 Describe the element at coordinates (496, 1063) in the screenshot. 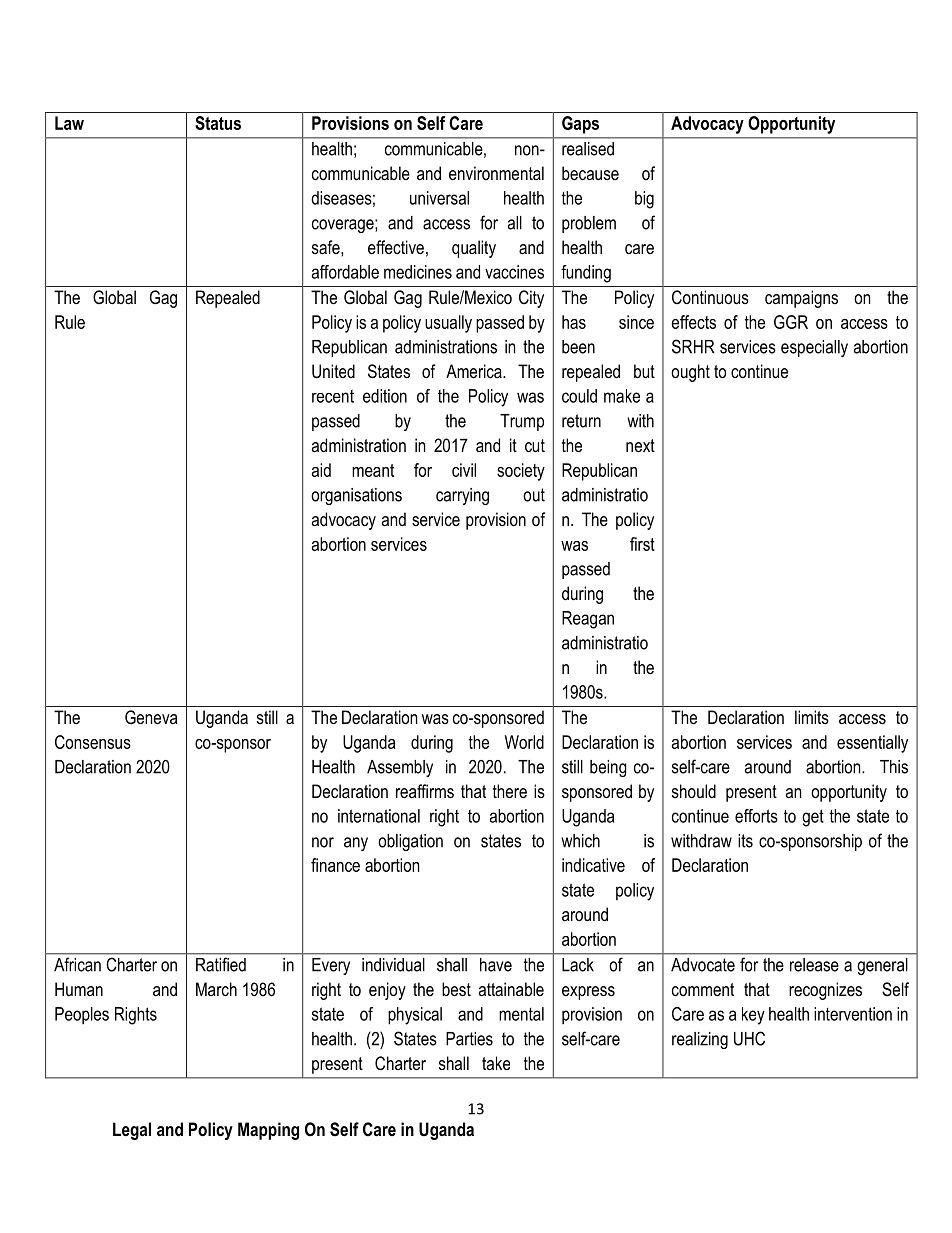

I see `take` at that location.
